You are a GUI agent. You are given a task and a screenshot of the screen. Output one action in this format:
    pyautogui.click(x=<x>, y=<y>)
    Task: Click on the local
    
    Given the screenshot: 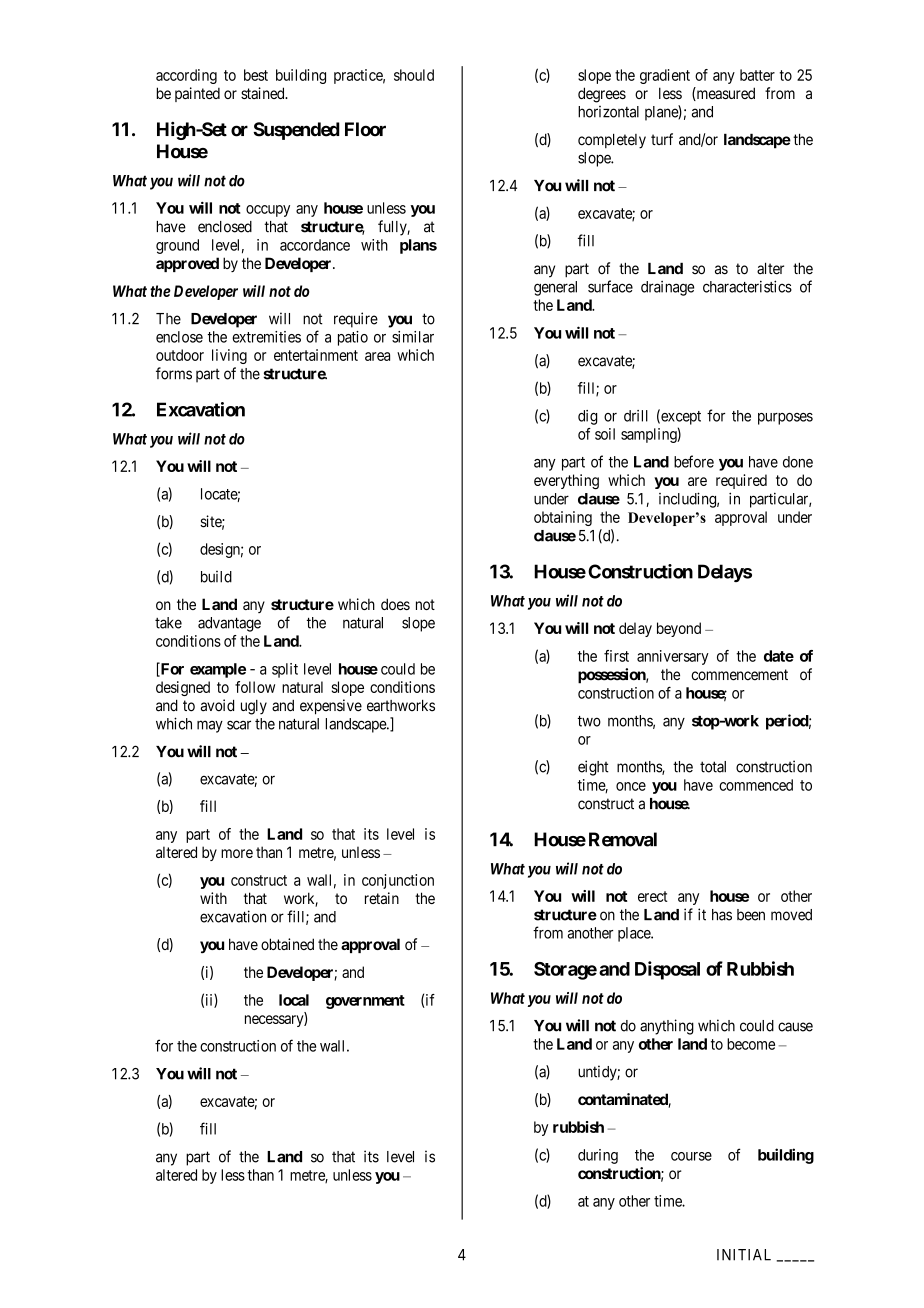 What is the action you would take?
    pyautogui.click(x=294, y=1000)
